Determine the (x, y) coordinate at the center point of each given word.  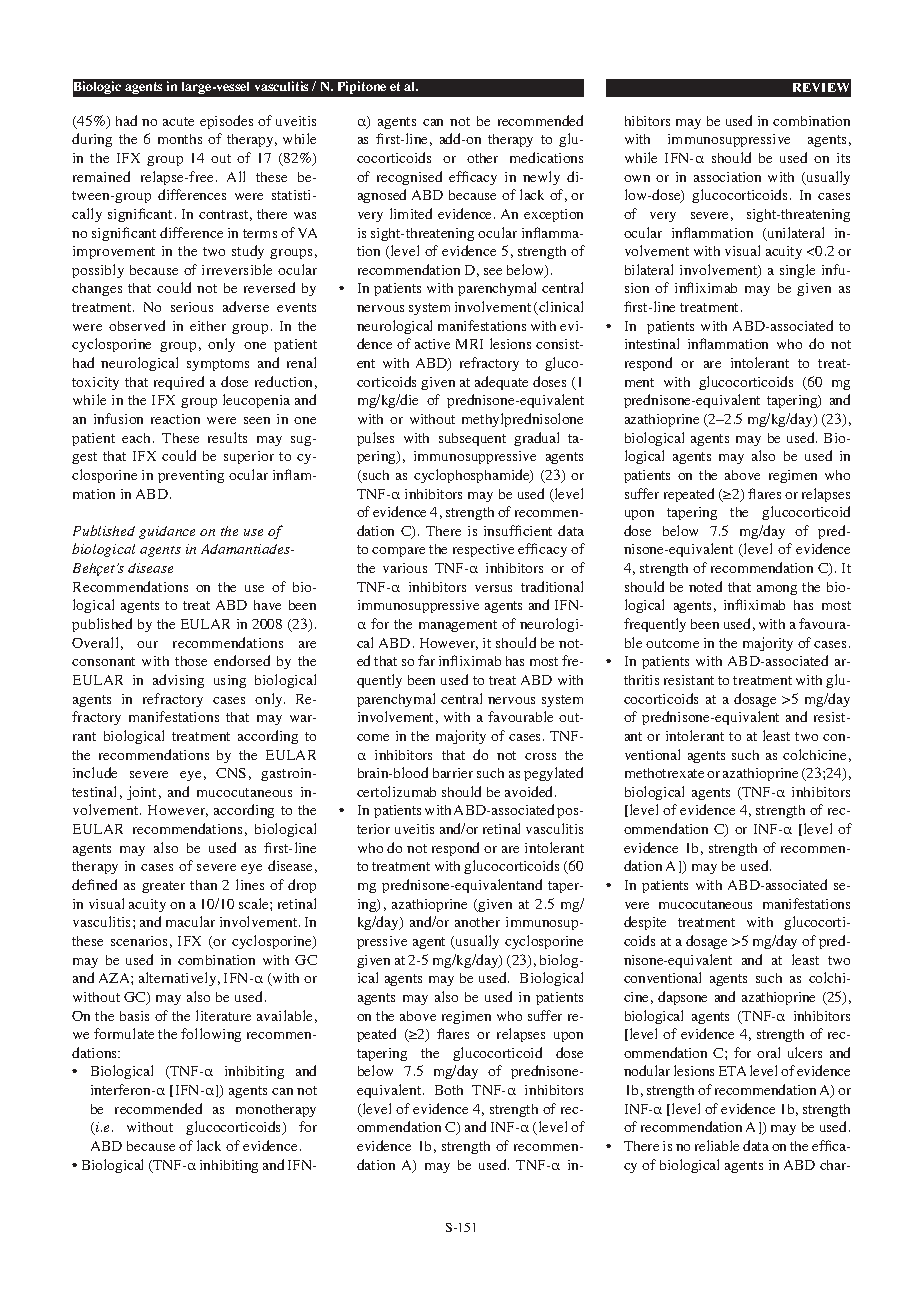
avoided (530, 791)
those (191, 661)
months (180, 139)
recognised (409, 178)
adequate (501, 383)
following (211, 1035)
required (179, 383)
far (426, 660)
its (843, 158)
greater (163, 887)
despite (645, 923)
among (777, 590)
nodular (647, 1070)
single (797, 271)
